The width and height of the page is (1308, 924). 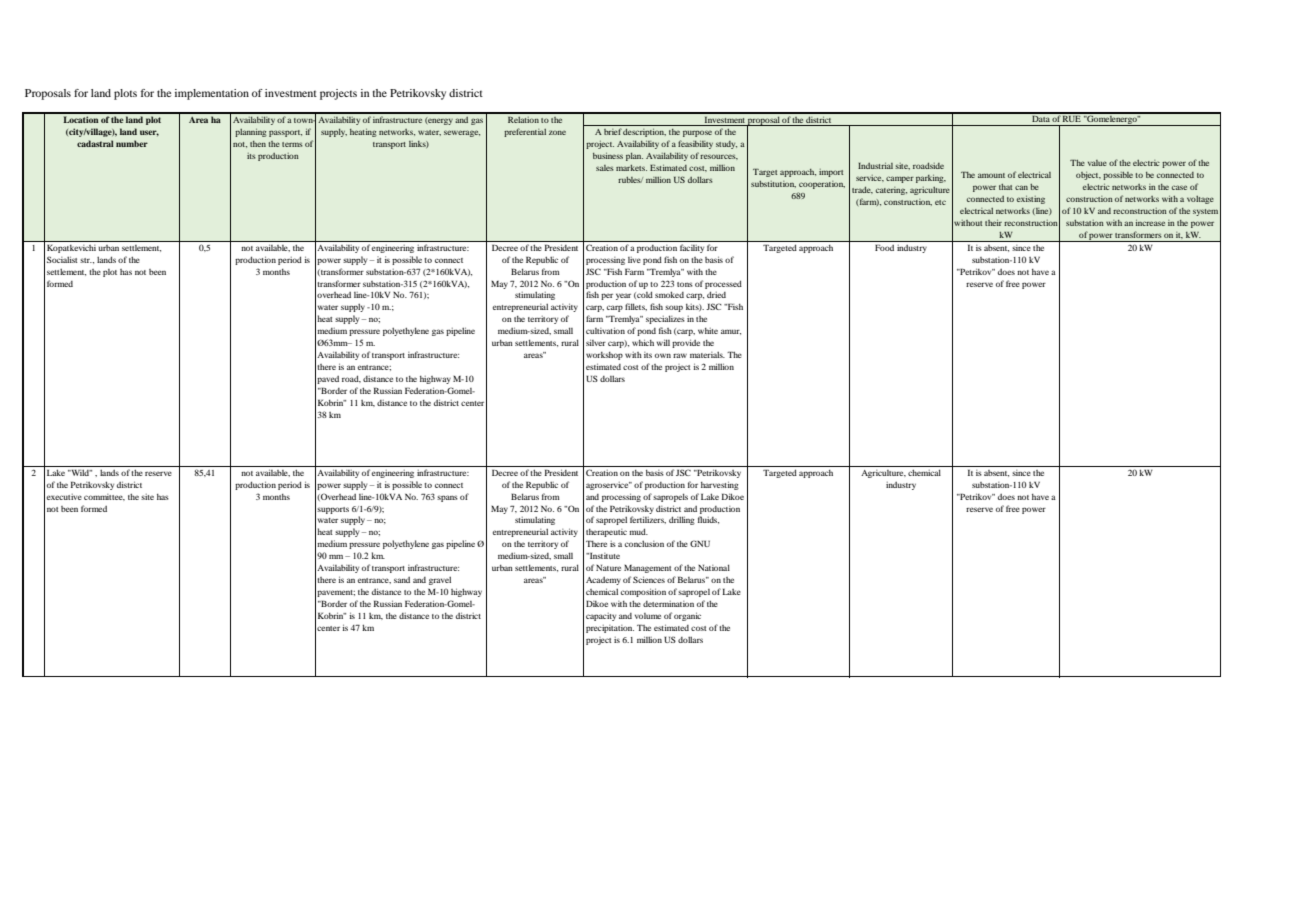 What do you see at coordinates (720, 485) in the page?
I see `harvesting` at bounding box center [720, 485].
